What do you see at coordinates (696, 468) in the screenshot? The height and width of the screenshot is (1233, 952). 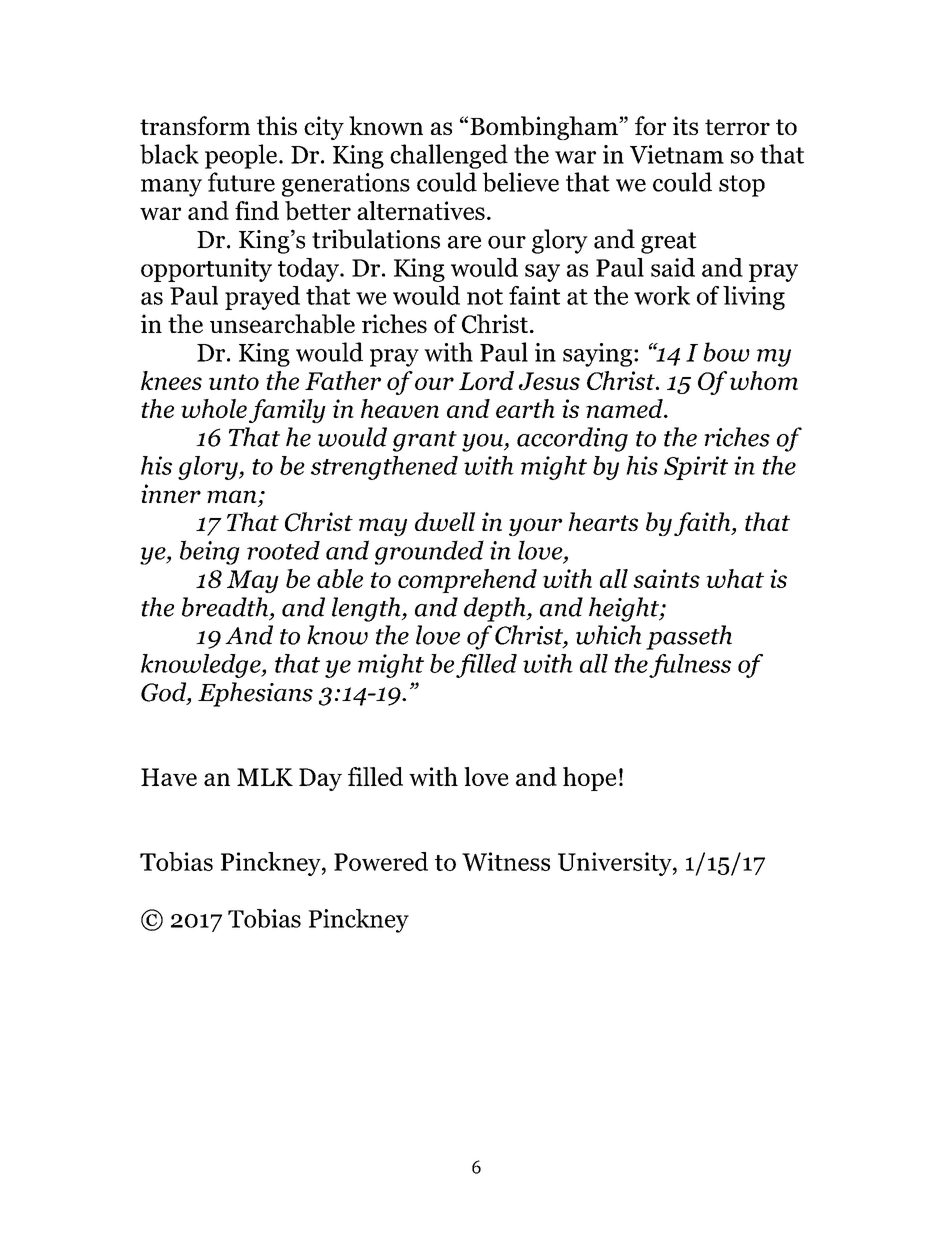 I see `Spirit` at bounding box center [696, 468].
